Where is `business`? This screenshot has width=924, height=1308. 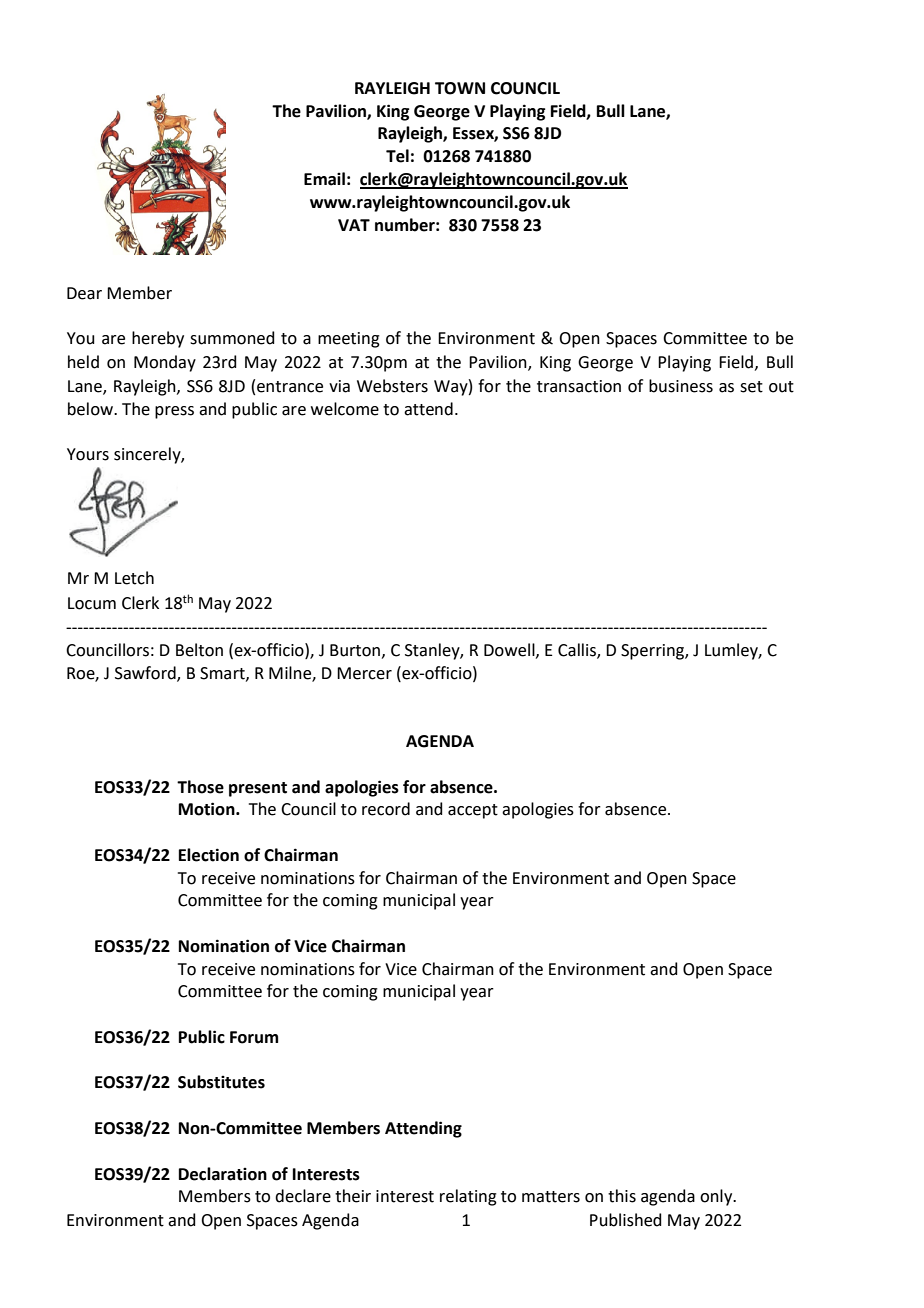
business is located at coordinates (681, 386).
